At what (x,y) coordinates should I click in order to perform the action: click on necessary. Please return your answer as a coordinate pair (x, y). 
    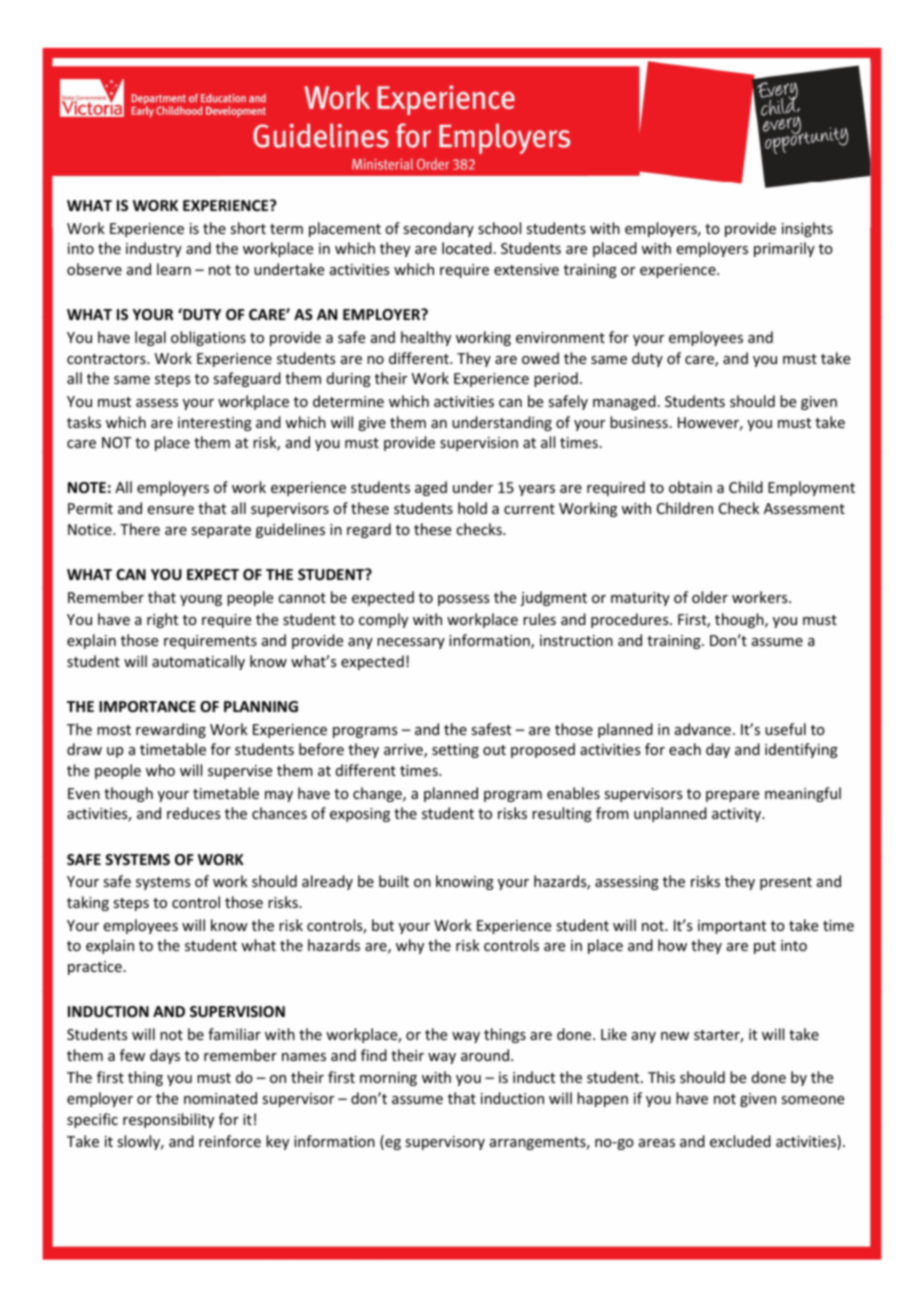
    Looking at the image, I should click on (411, 643).
